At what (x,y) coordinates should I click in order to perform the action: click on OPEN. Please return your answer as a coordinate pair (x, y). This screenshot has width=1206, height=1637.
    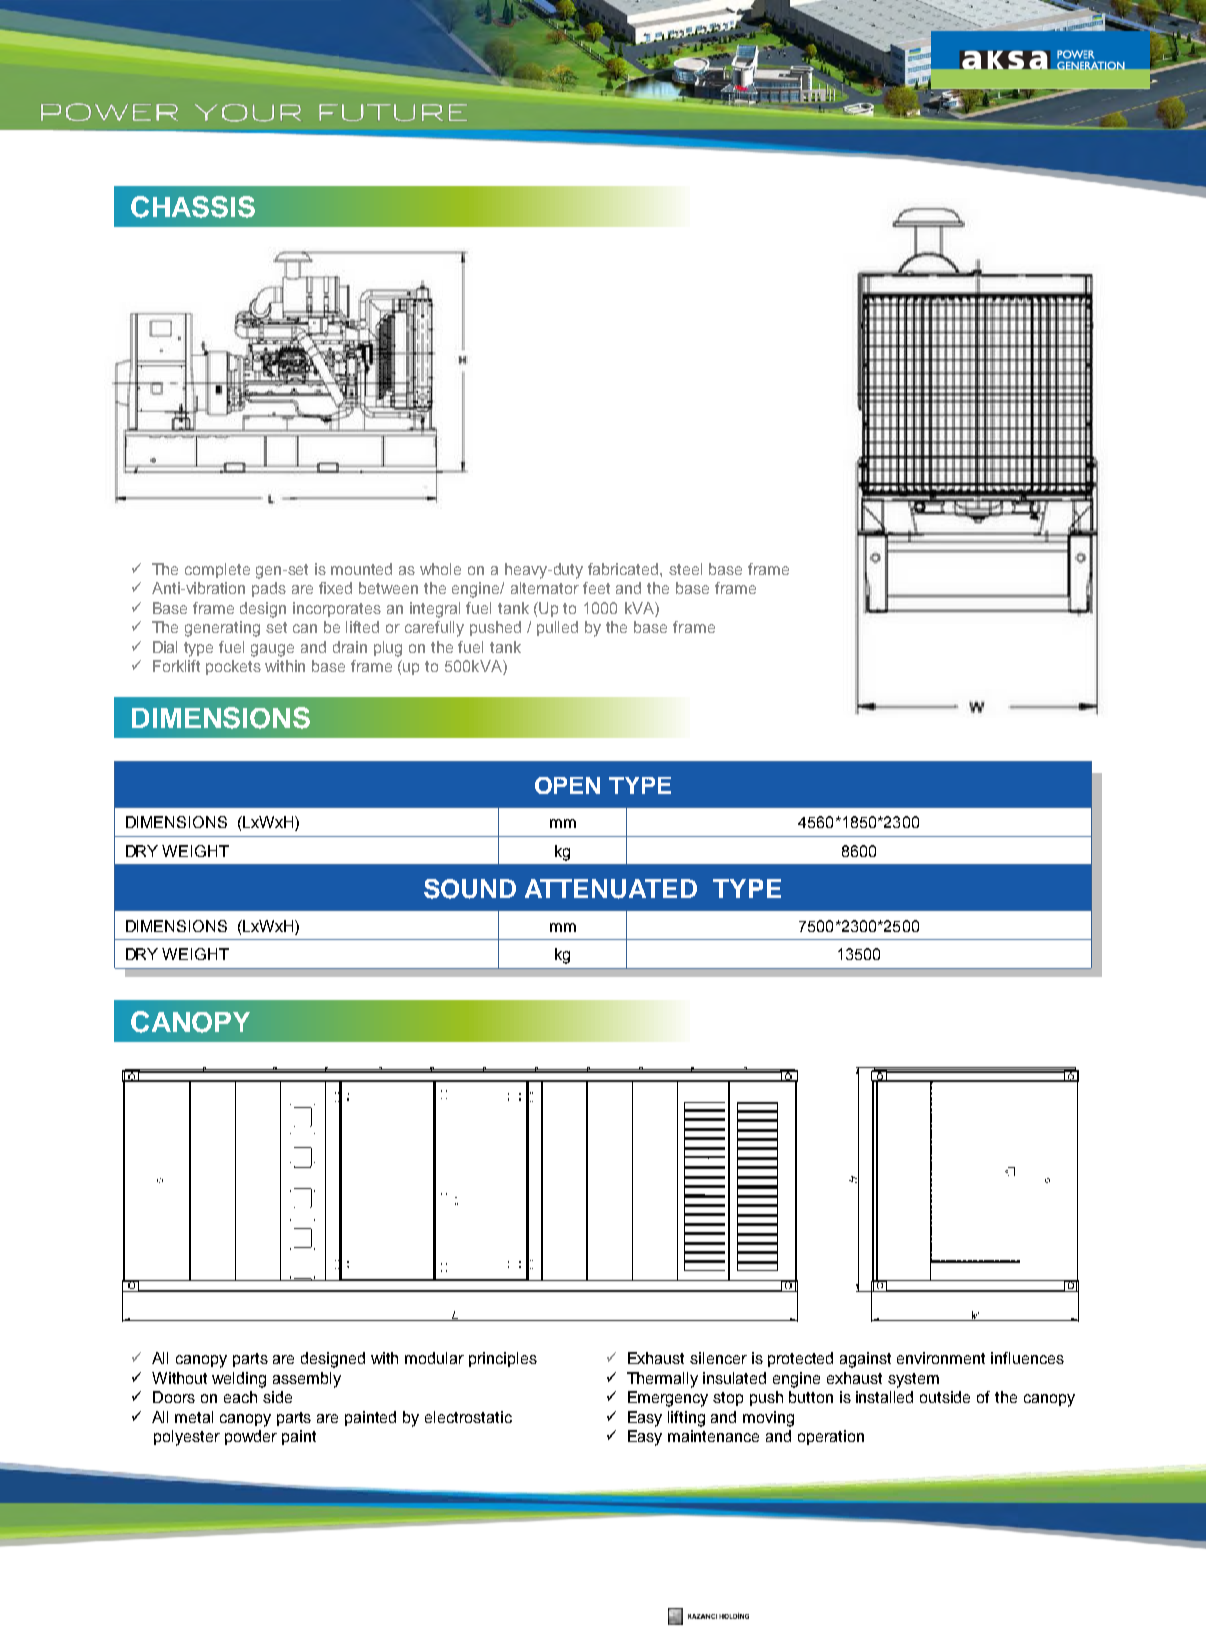
    Looking at the image, I should click on (567, 785).
